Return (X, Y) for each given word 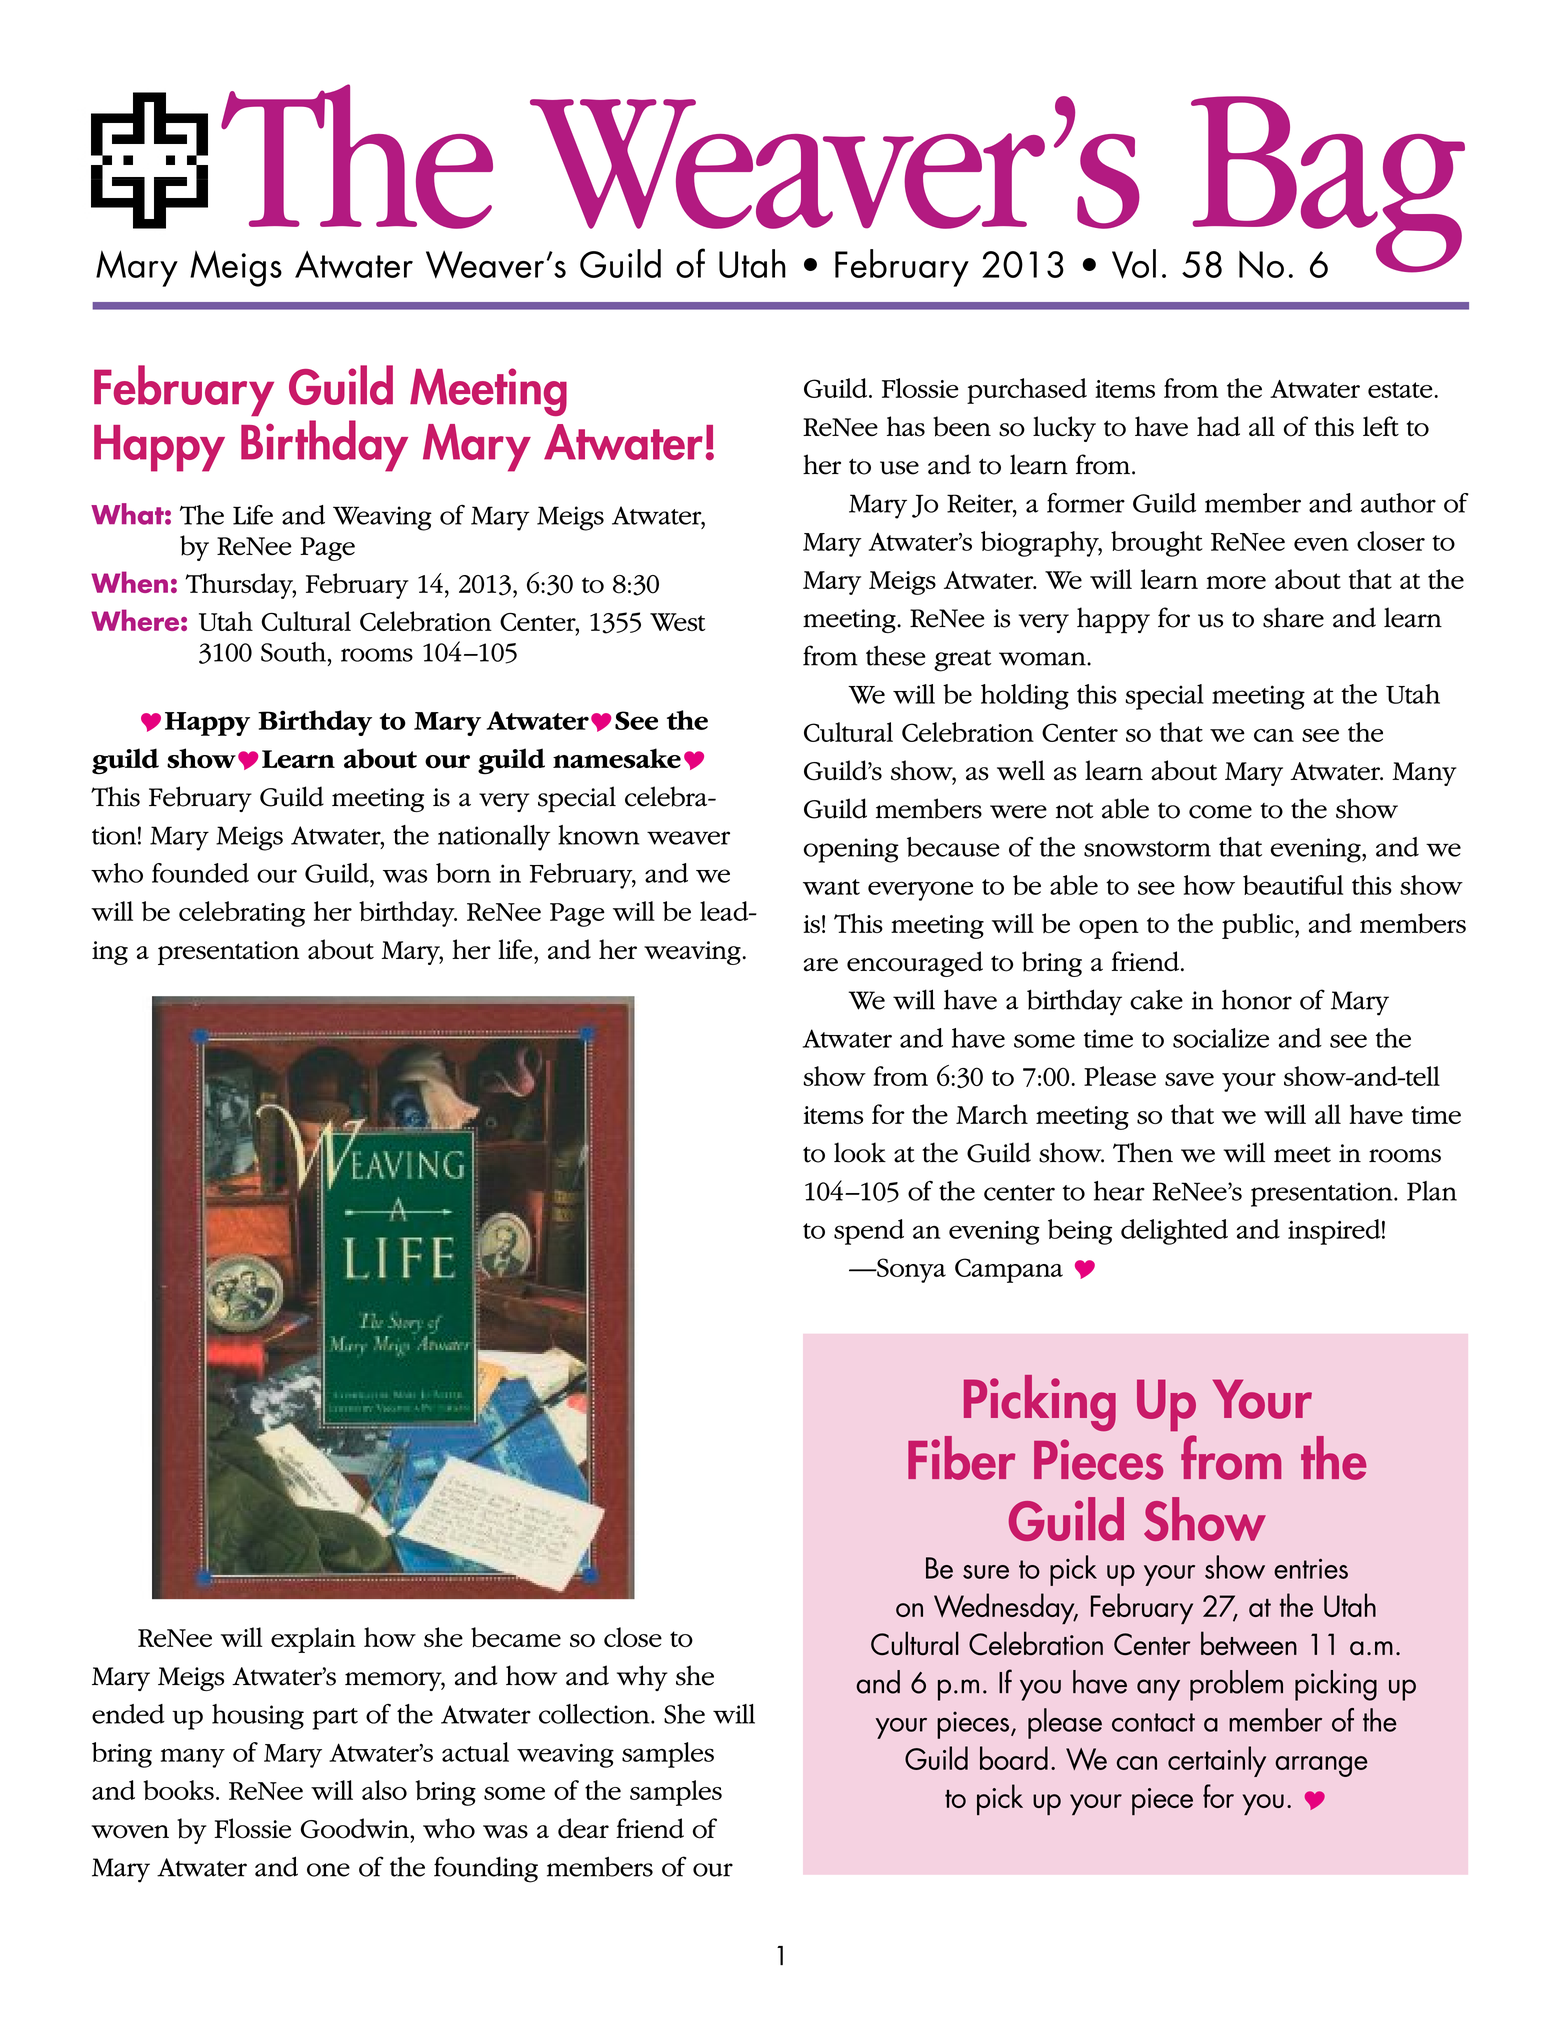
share (1293, 617)
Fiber (961, 1458)
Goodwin (356, 1828)
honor (1257, 999)
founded (200, 873)
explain (313, 1640)
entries (1311, 1569)
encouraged (915, 964)
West (677, 622)
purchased (1027, 391)
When (129, 582)
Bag (1327, 185)
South (293, 652)
